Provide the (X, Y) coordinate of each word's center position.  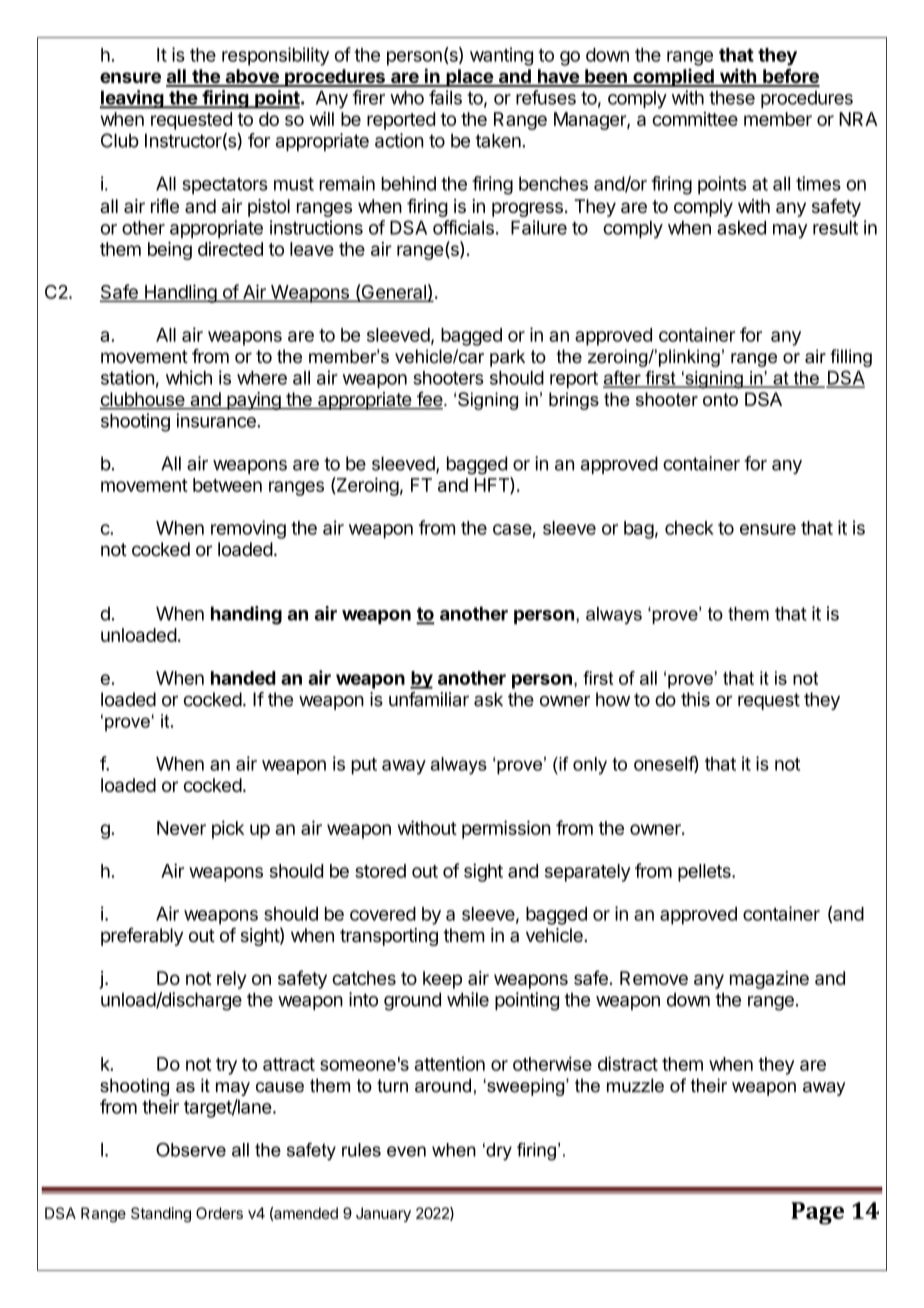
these (732, 98)
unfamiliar (429, 699)
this (695, 699)
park (507, 358)
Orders (219, 1213)
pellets (705, 873)
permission (506, 829)
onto (720, 399)
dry (498, 1152)
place (469, 78)
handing (246, 615)
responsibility (275, 56)
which (189, 377)
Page (817, 1213)
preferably (142, 937)
